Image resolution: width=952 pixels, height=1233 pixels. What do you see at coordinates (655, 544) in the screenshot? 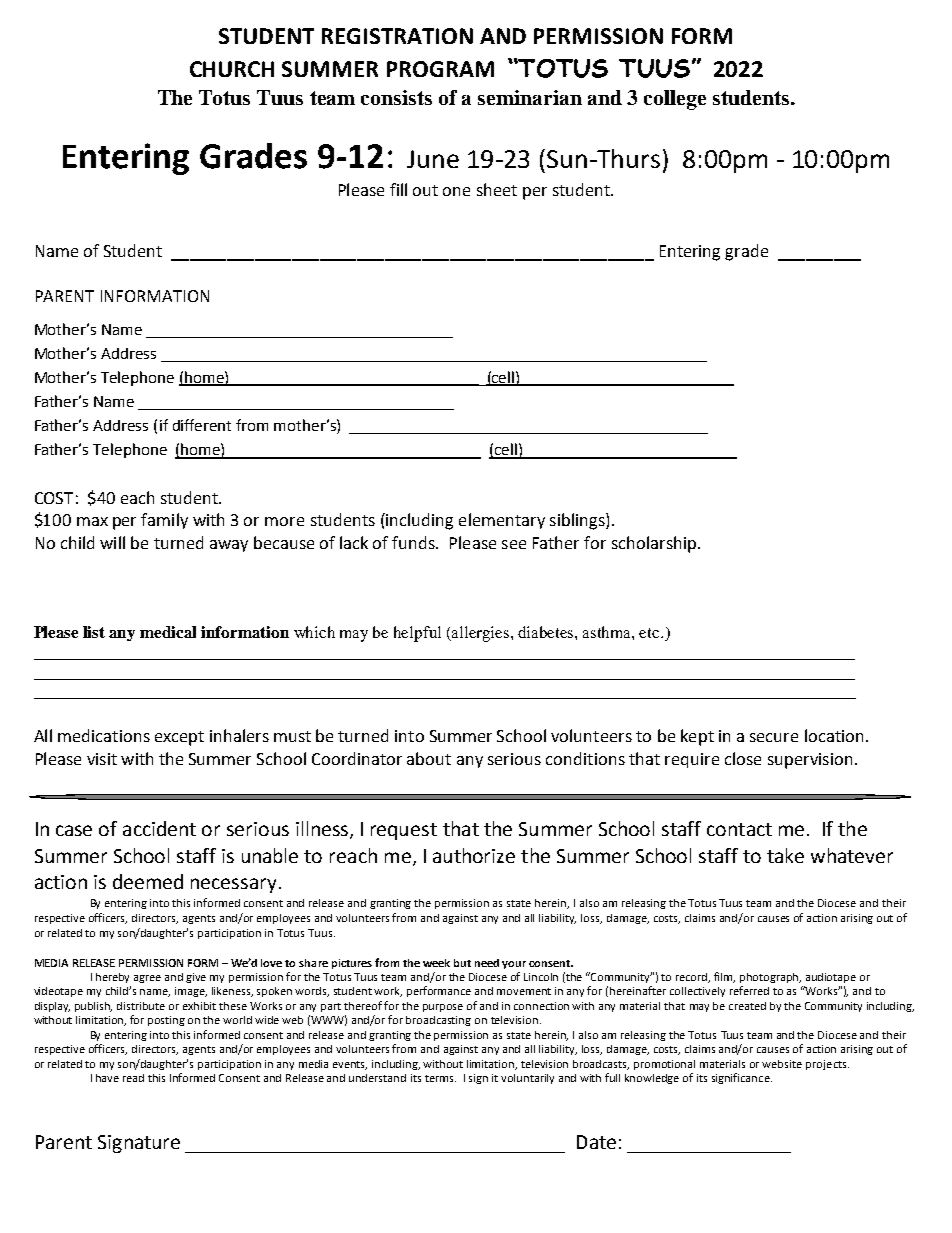
I see `scholarship` at bounding box center [655, 544].
